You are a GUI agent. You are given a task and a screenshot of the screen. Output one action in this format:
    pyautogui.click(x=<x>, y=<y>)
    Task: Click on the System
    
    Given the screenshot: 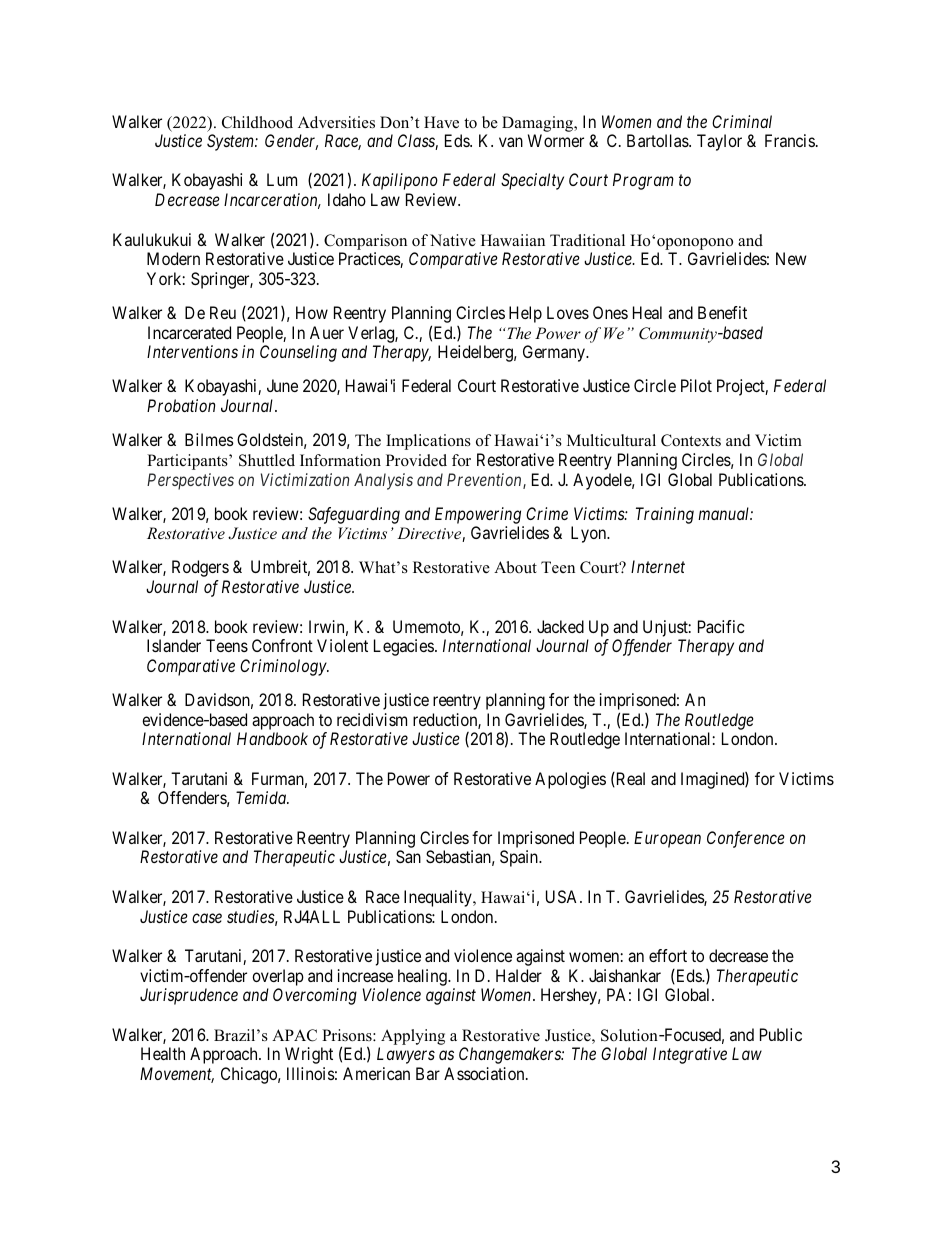 What is the action you would take?
    pyautogui.click(x=231, y=142)
